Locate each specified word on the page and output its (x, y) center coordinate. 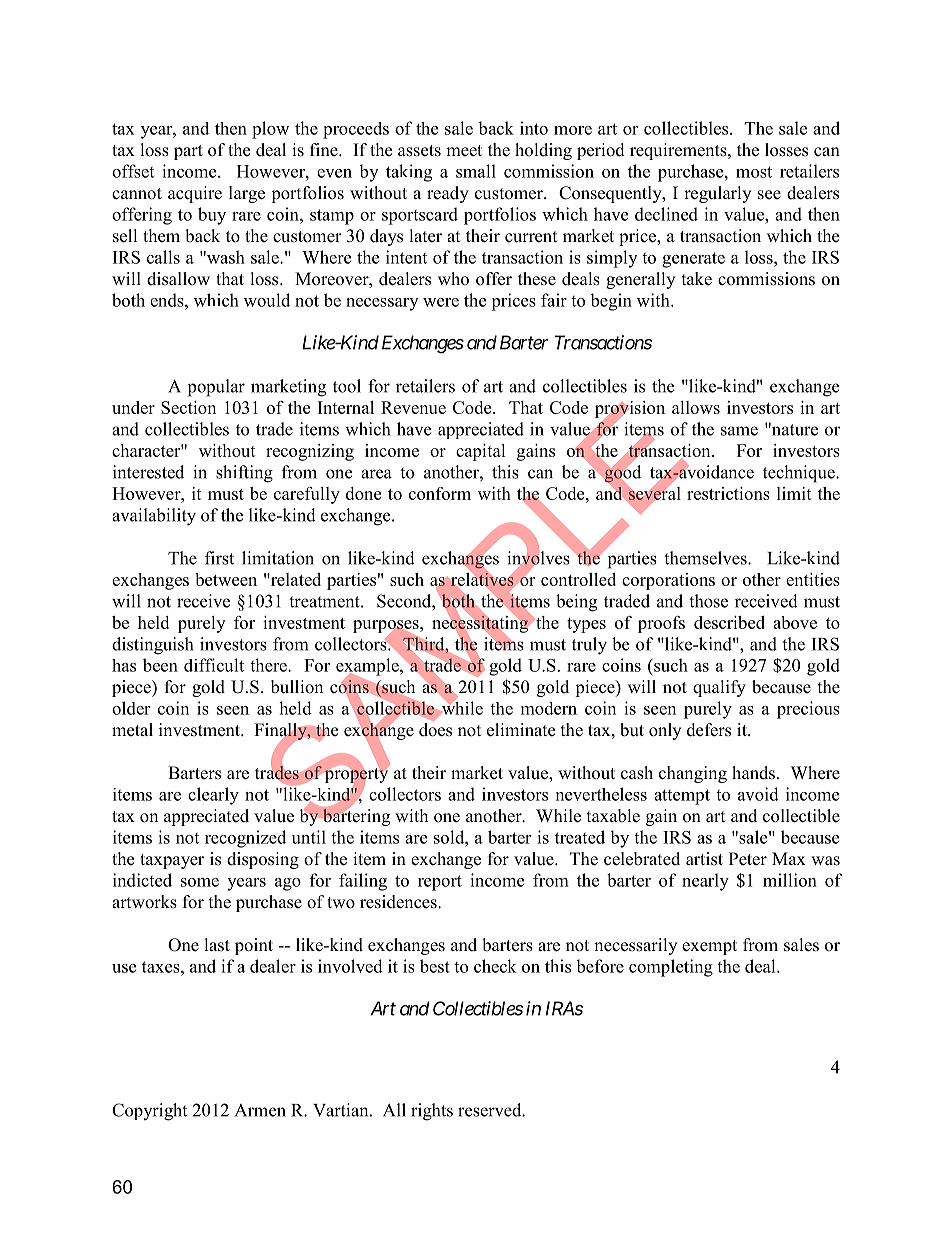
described (729, 622)
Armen (260, 1110)
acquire (195, 194)
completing (671, 968)
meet (464, 151)
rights (432, 1112)
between (226, 579)
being (576, 603)
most (754, 172)
